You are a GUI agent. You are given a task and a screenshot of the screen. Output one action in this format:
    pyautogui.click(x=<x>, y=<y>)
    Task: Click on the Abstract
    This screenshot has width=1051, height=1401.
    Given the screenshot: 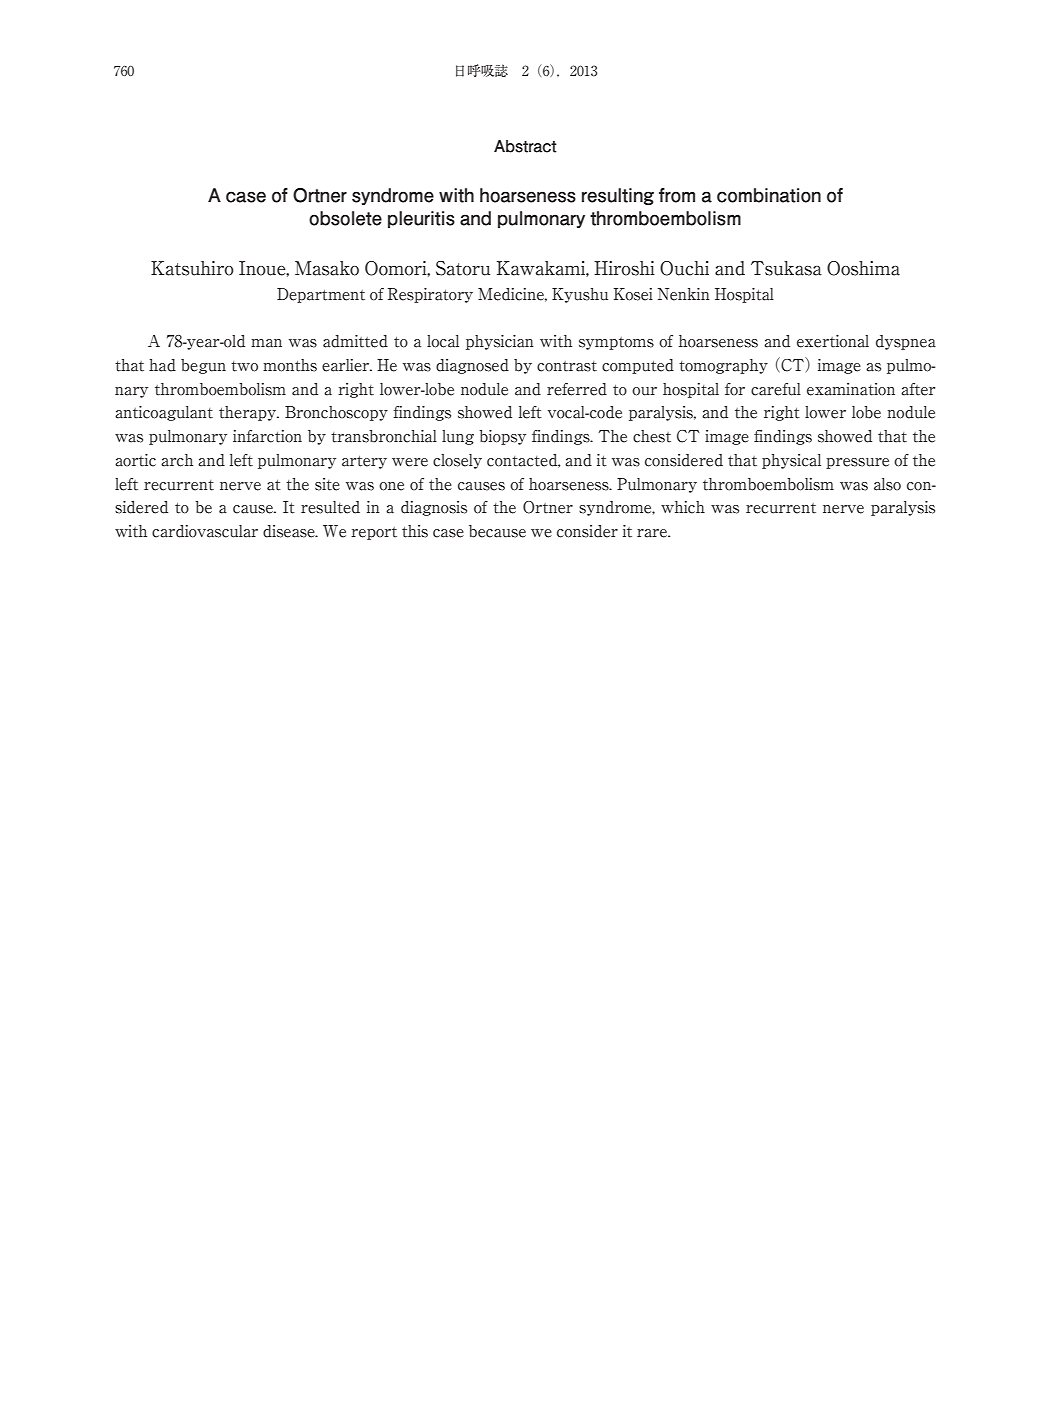 What is the action you would take?
    pyautogui.click(x=525, y=146)
